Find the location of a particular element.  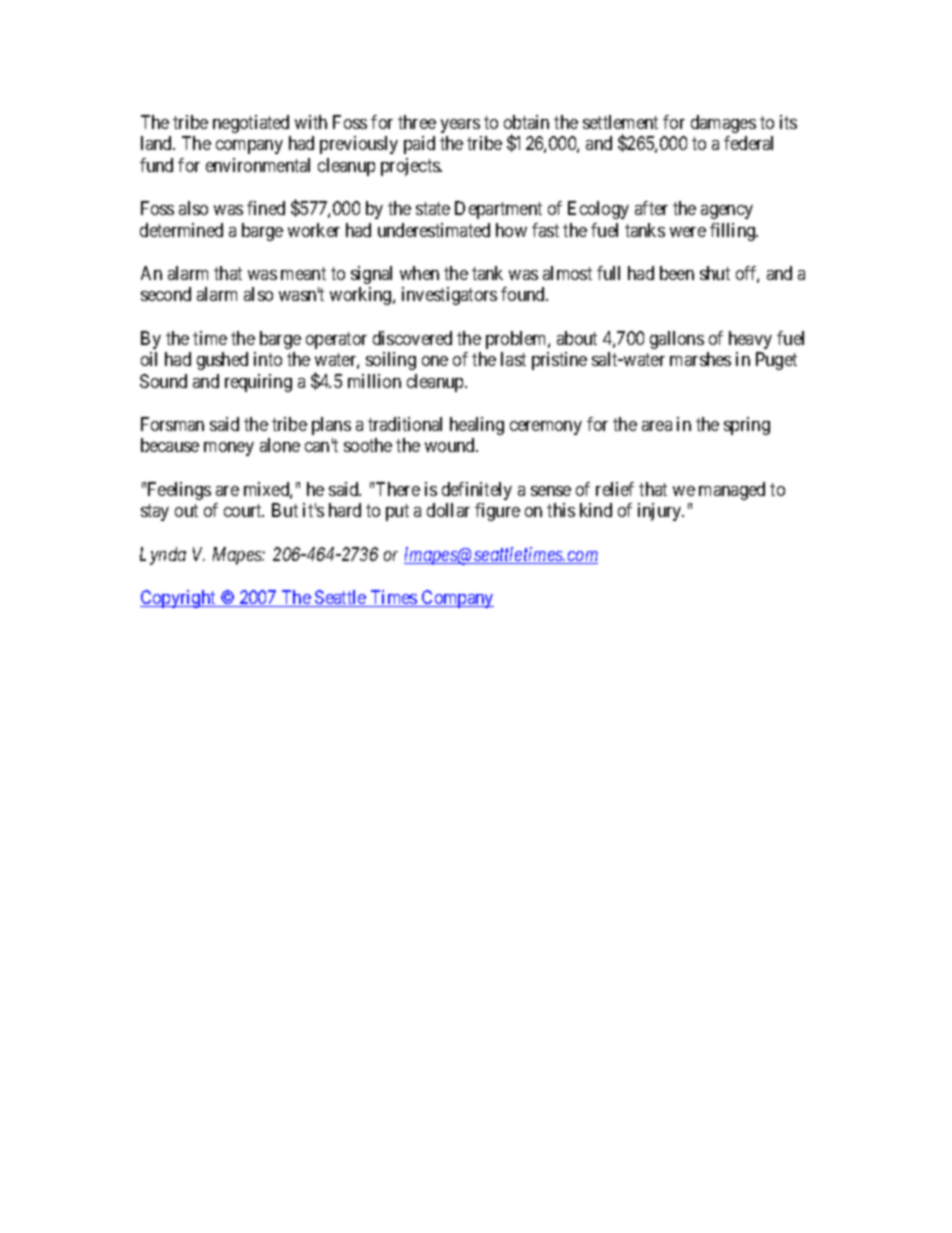

figure is located at coordinates (497, 512).
